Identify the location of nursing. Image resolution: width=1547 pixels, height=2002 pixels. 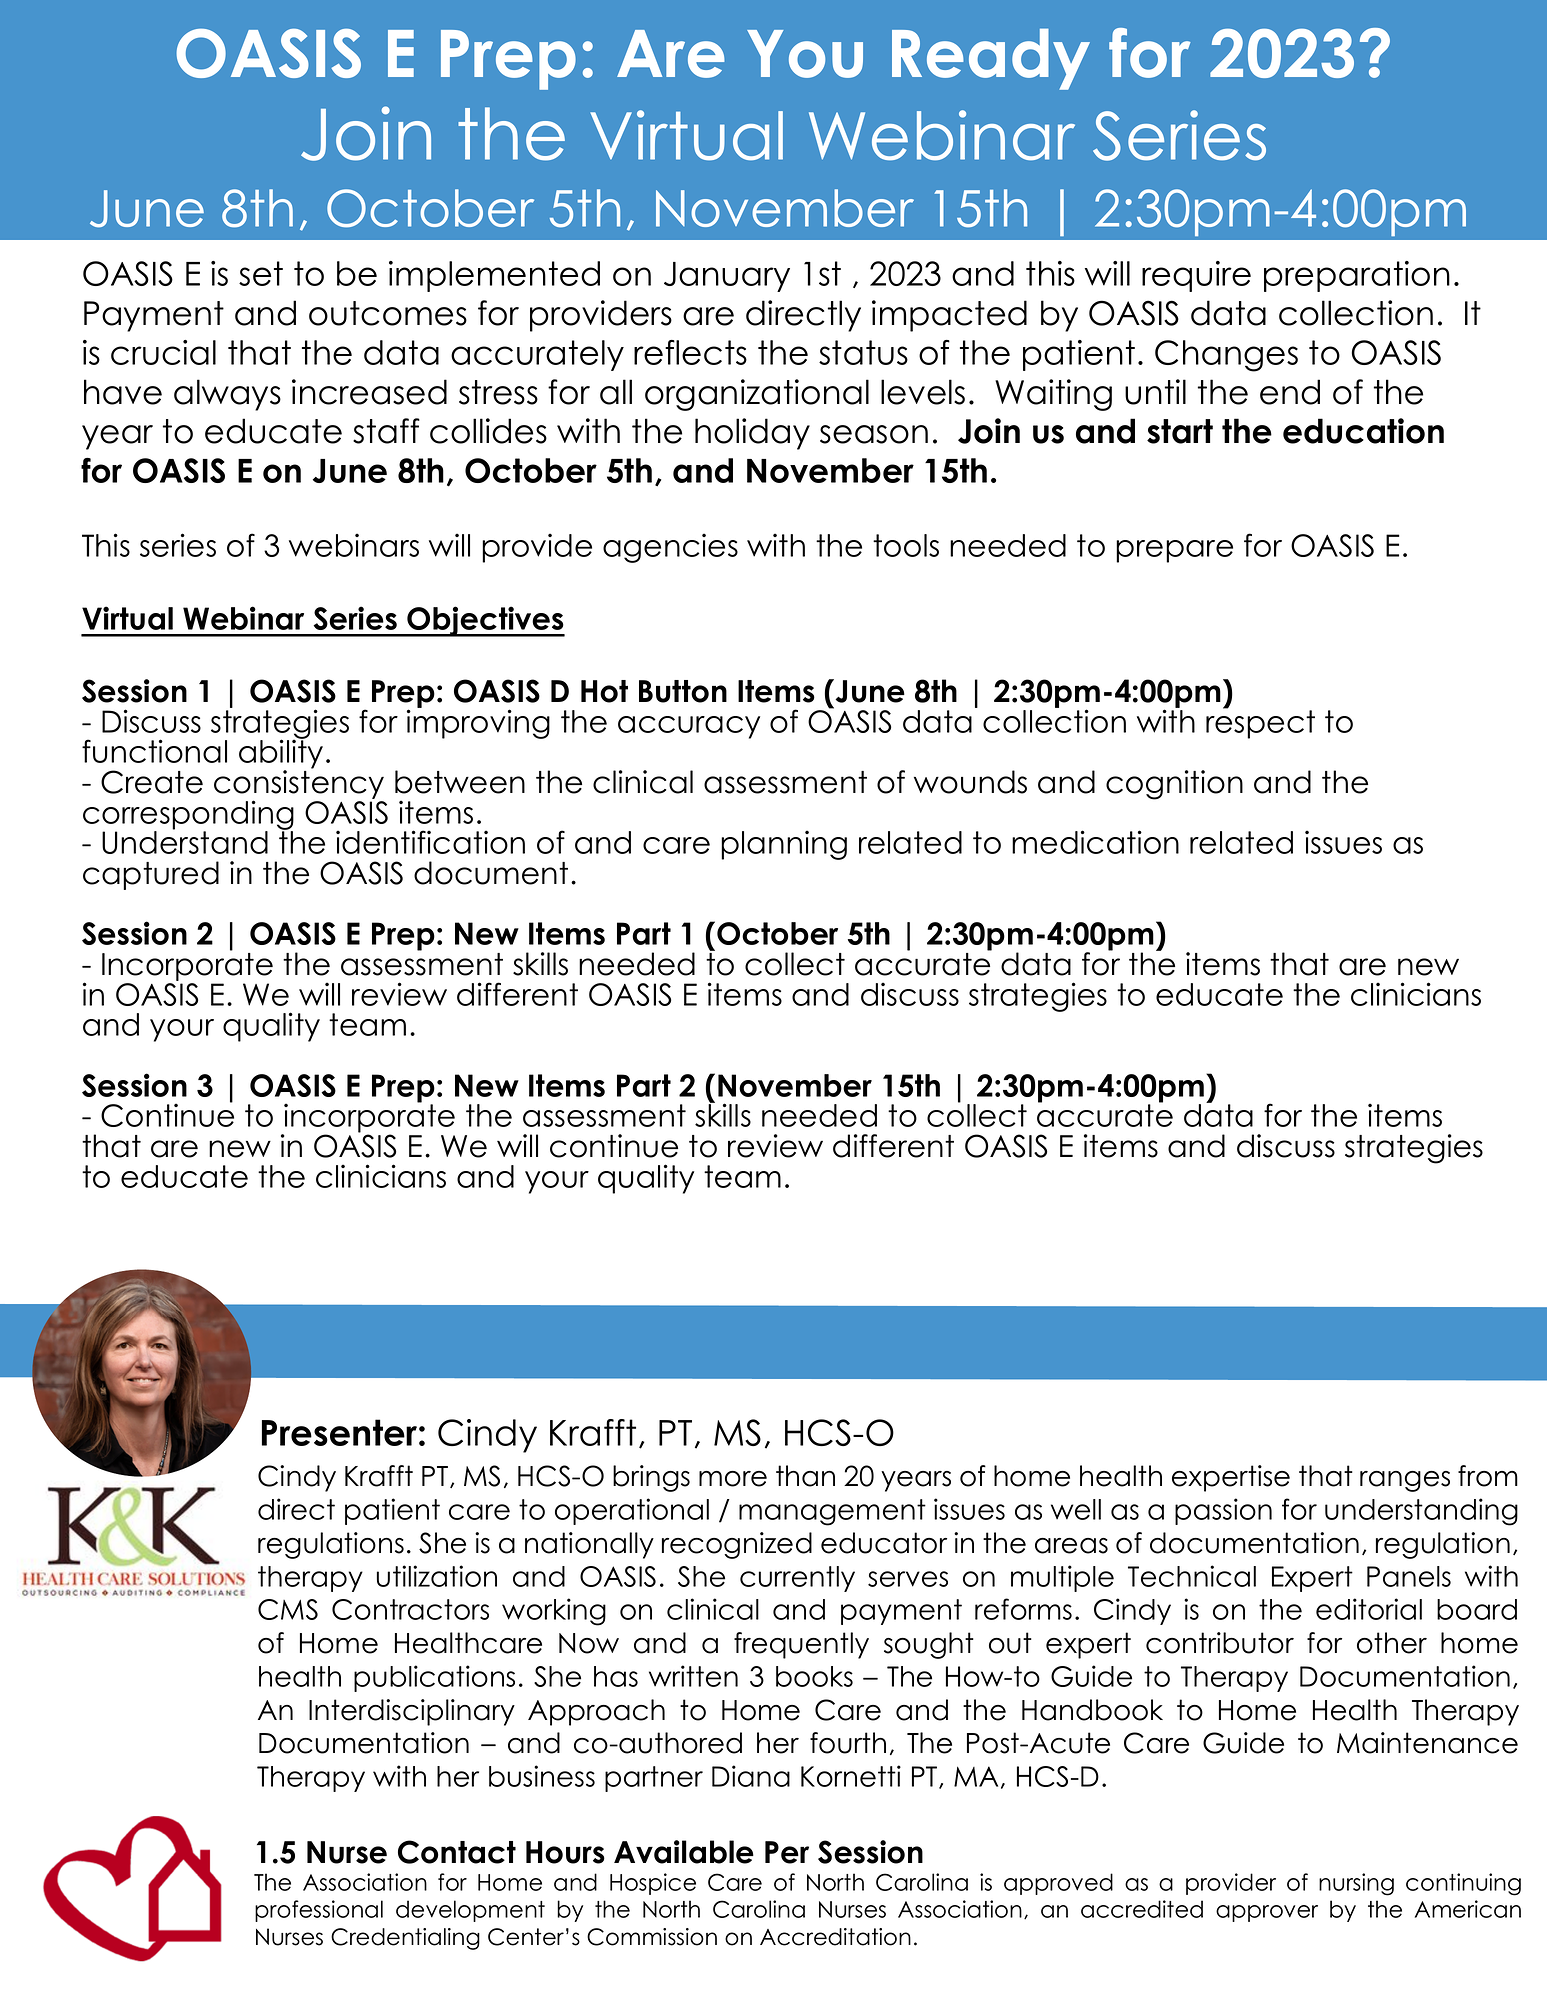
(1356, 1884).
